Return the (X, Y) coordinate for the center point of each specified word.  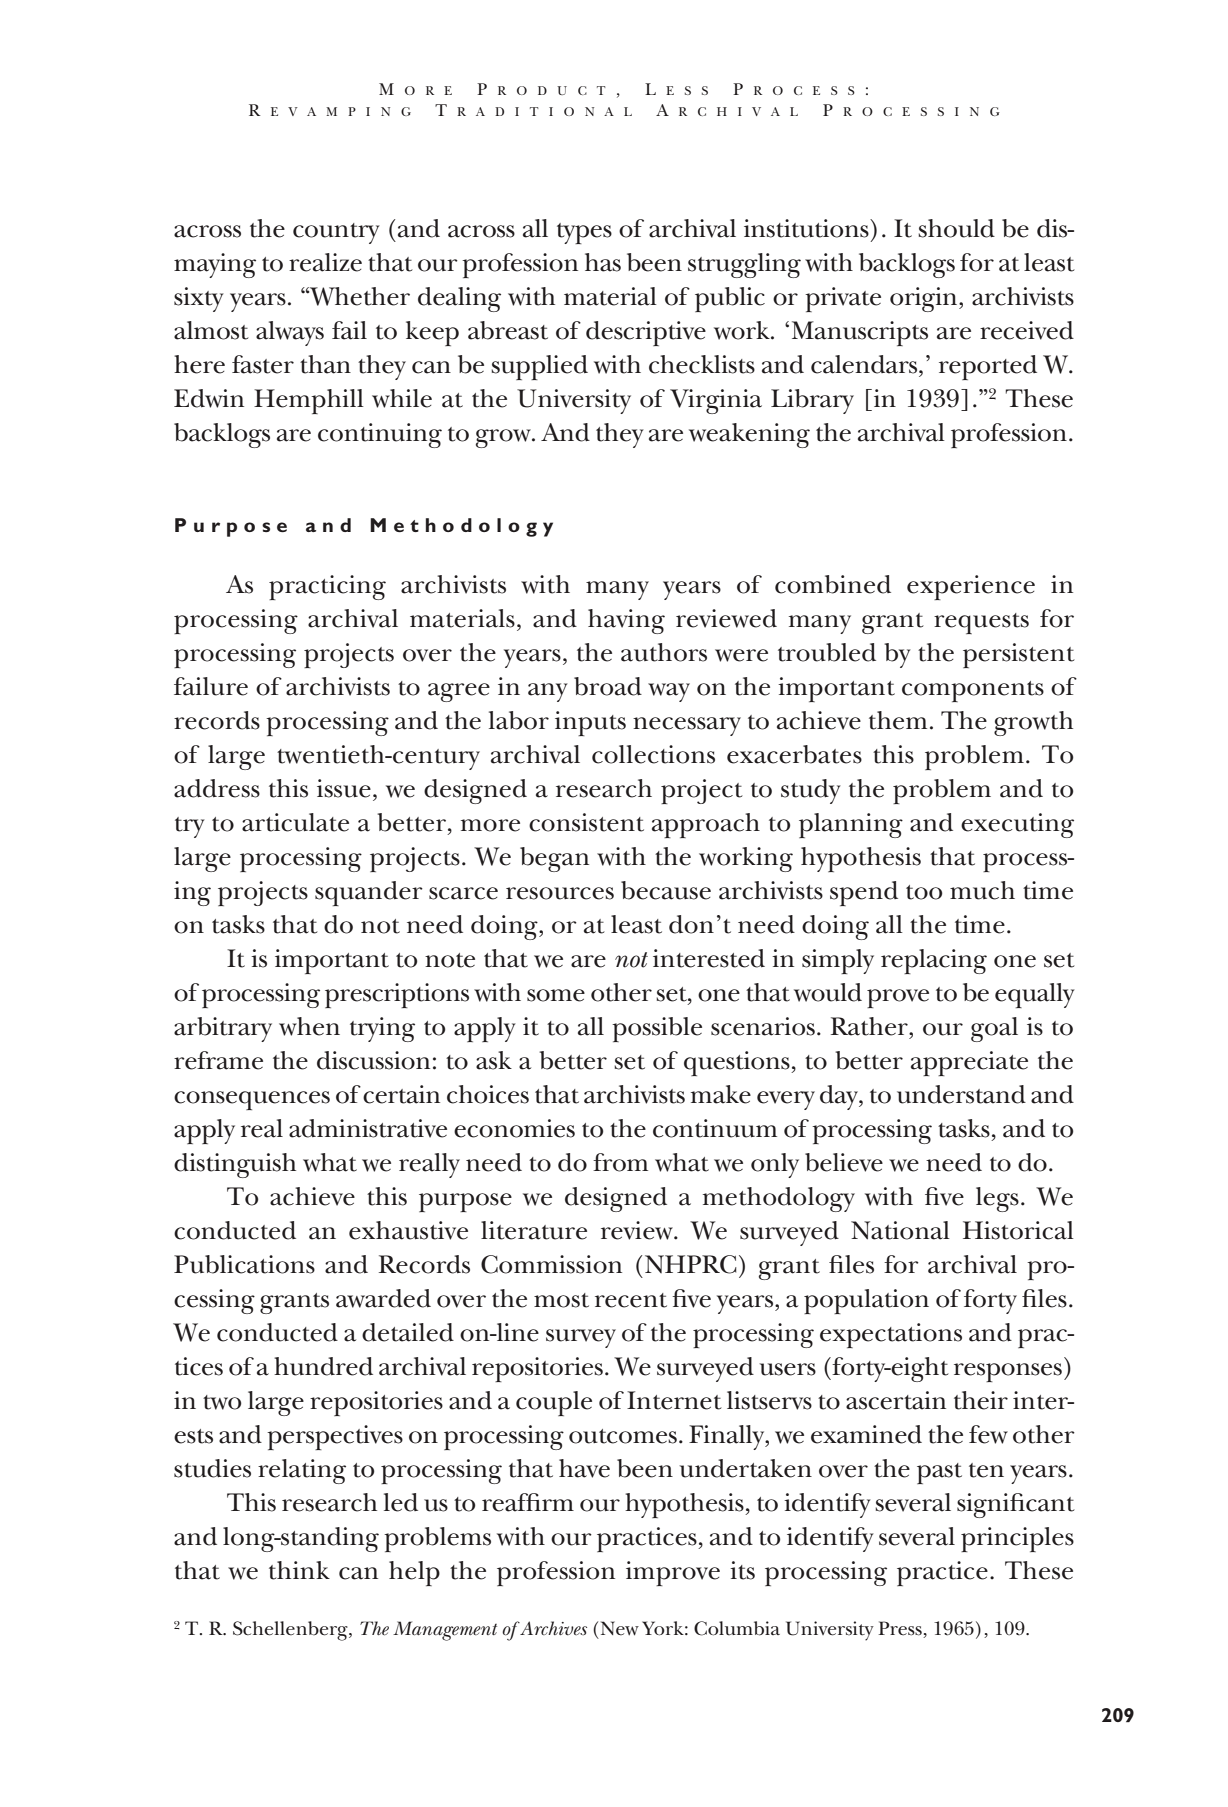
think (299, 1570)
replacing (934, 961)
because (666, 890)
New (620, 1628)
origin (925, 299)
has (603, 262)
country (336, 233)
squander (369, 893)
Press (901, 1629)
